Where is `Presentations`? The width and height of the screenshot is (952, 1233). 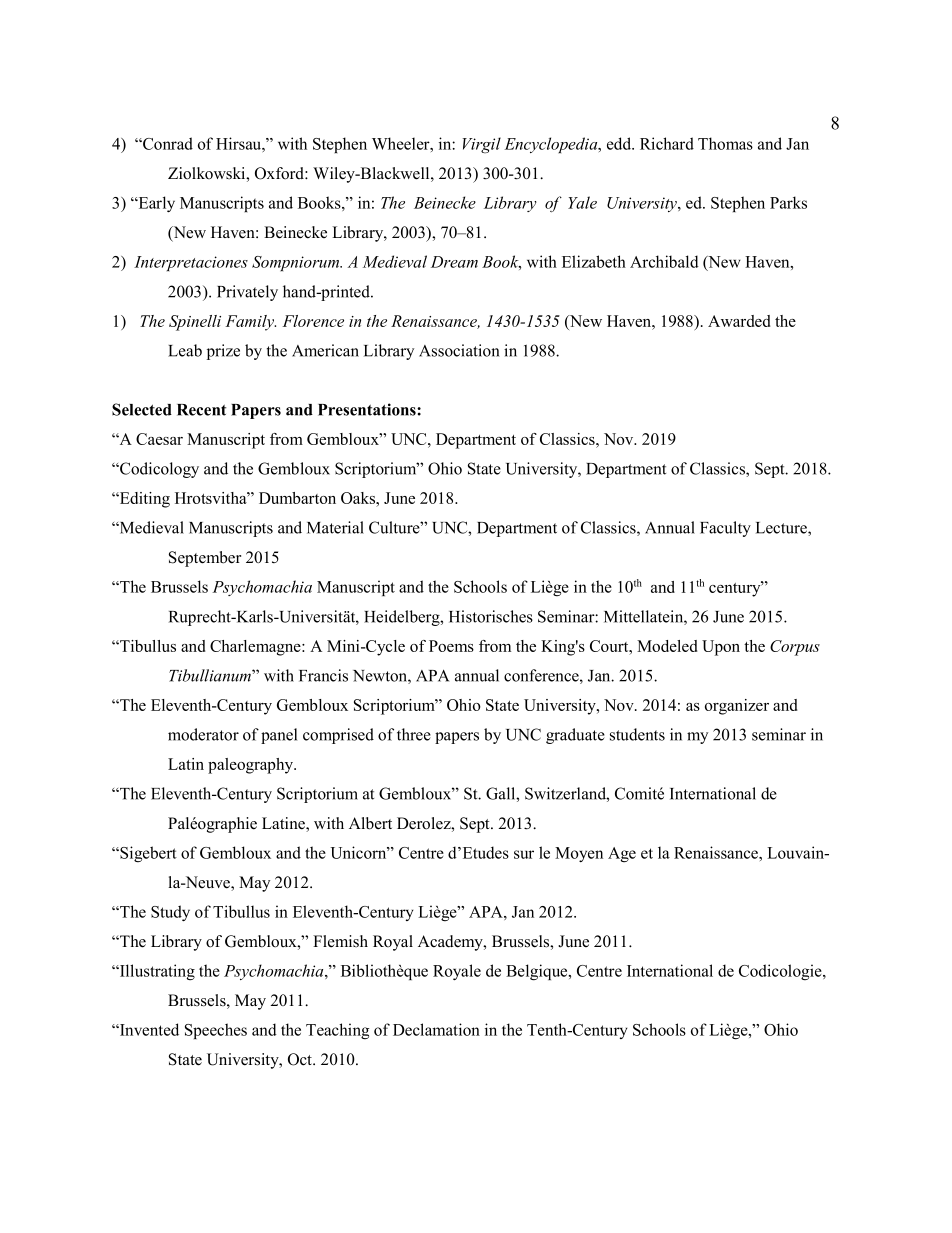 Presentations is located at coordinates (368, 409).
